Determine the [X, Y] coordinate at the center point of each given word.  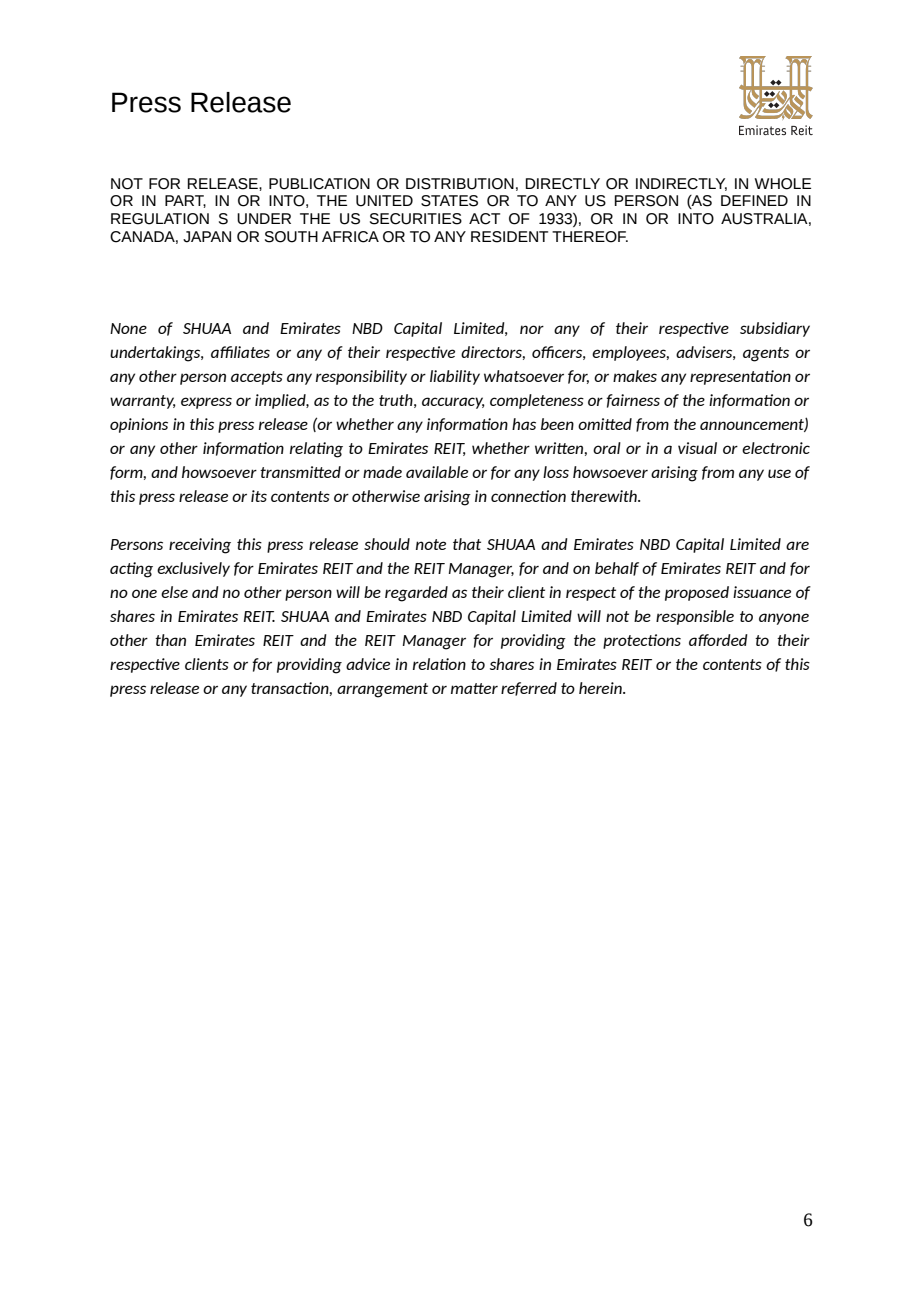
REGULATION [160, 219]
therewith [605, 496]
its [259, 496]
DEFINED [754, 200]
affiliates [240, 352]
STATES [449, 201]
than [170, 640]
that [467, 544]
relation [439, 664]
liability [455, 377]
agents [766, 354]
